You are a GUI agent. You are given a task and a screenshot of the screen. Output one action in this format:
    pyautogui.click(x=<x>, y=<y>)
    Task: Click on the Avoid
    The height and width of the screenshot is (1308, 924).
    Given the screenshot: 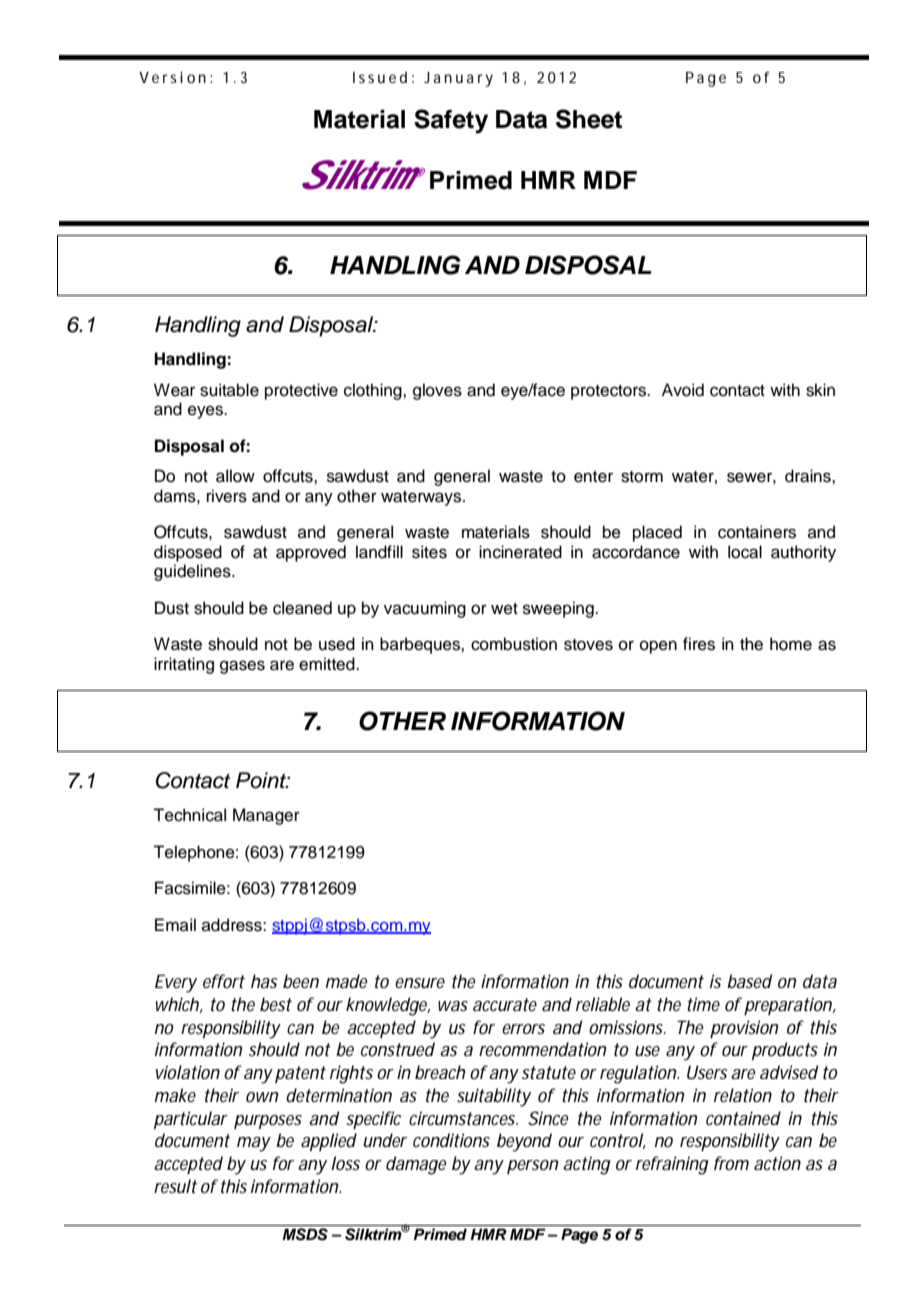 What is the action you would take?
    pyautogui.click(x=683, y=390)
